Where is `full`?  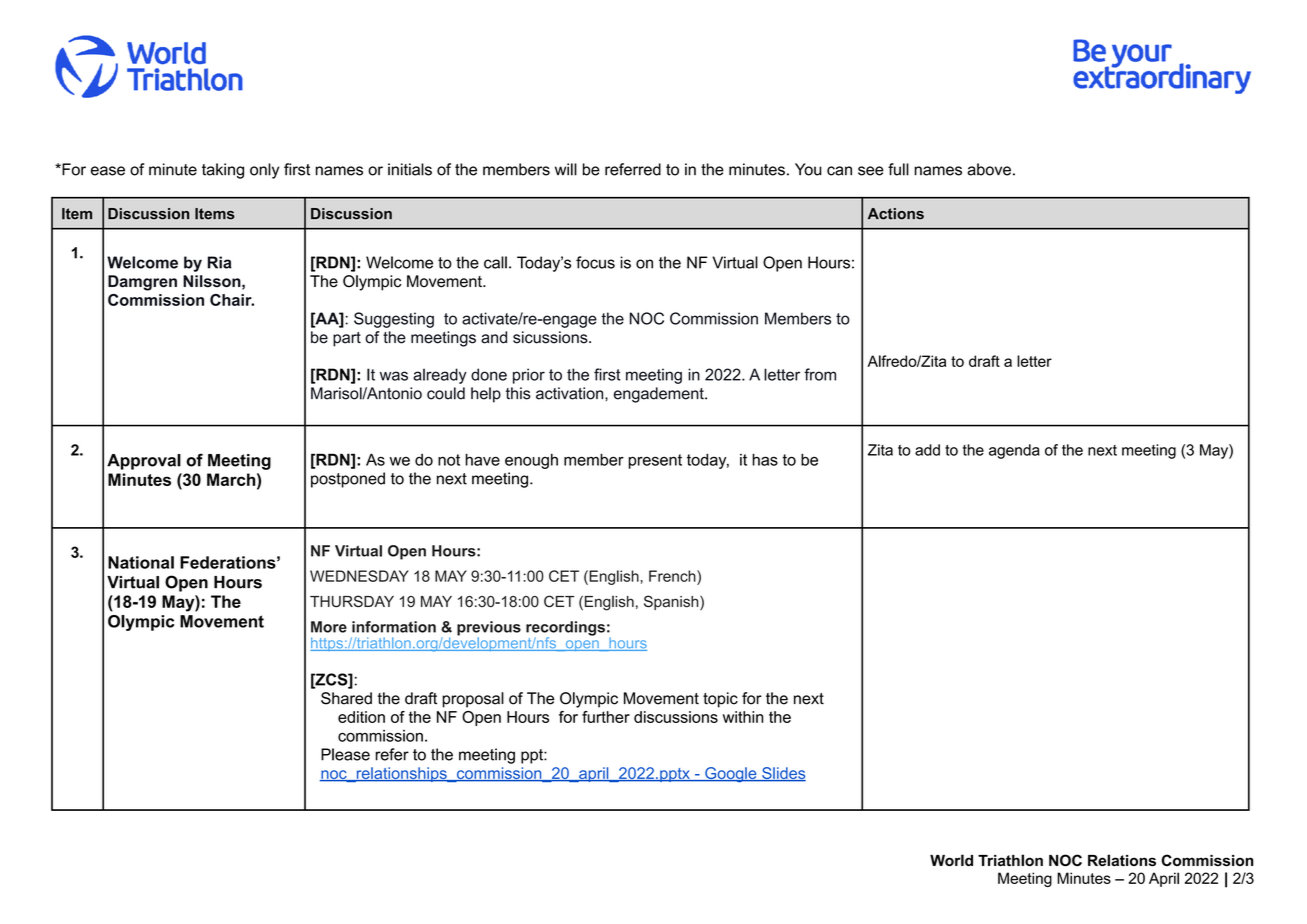
full is located at coordinates (898, 169).
